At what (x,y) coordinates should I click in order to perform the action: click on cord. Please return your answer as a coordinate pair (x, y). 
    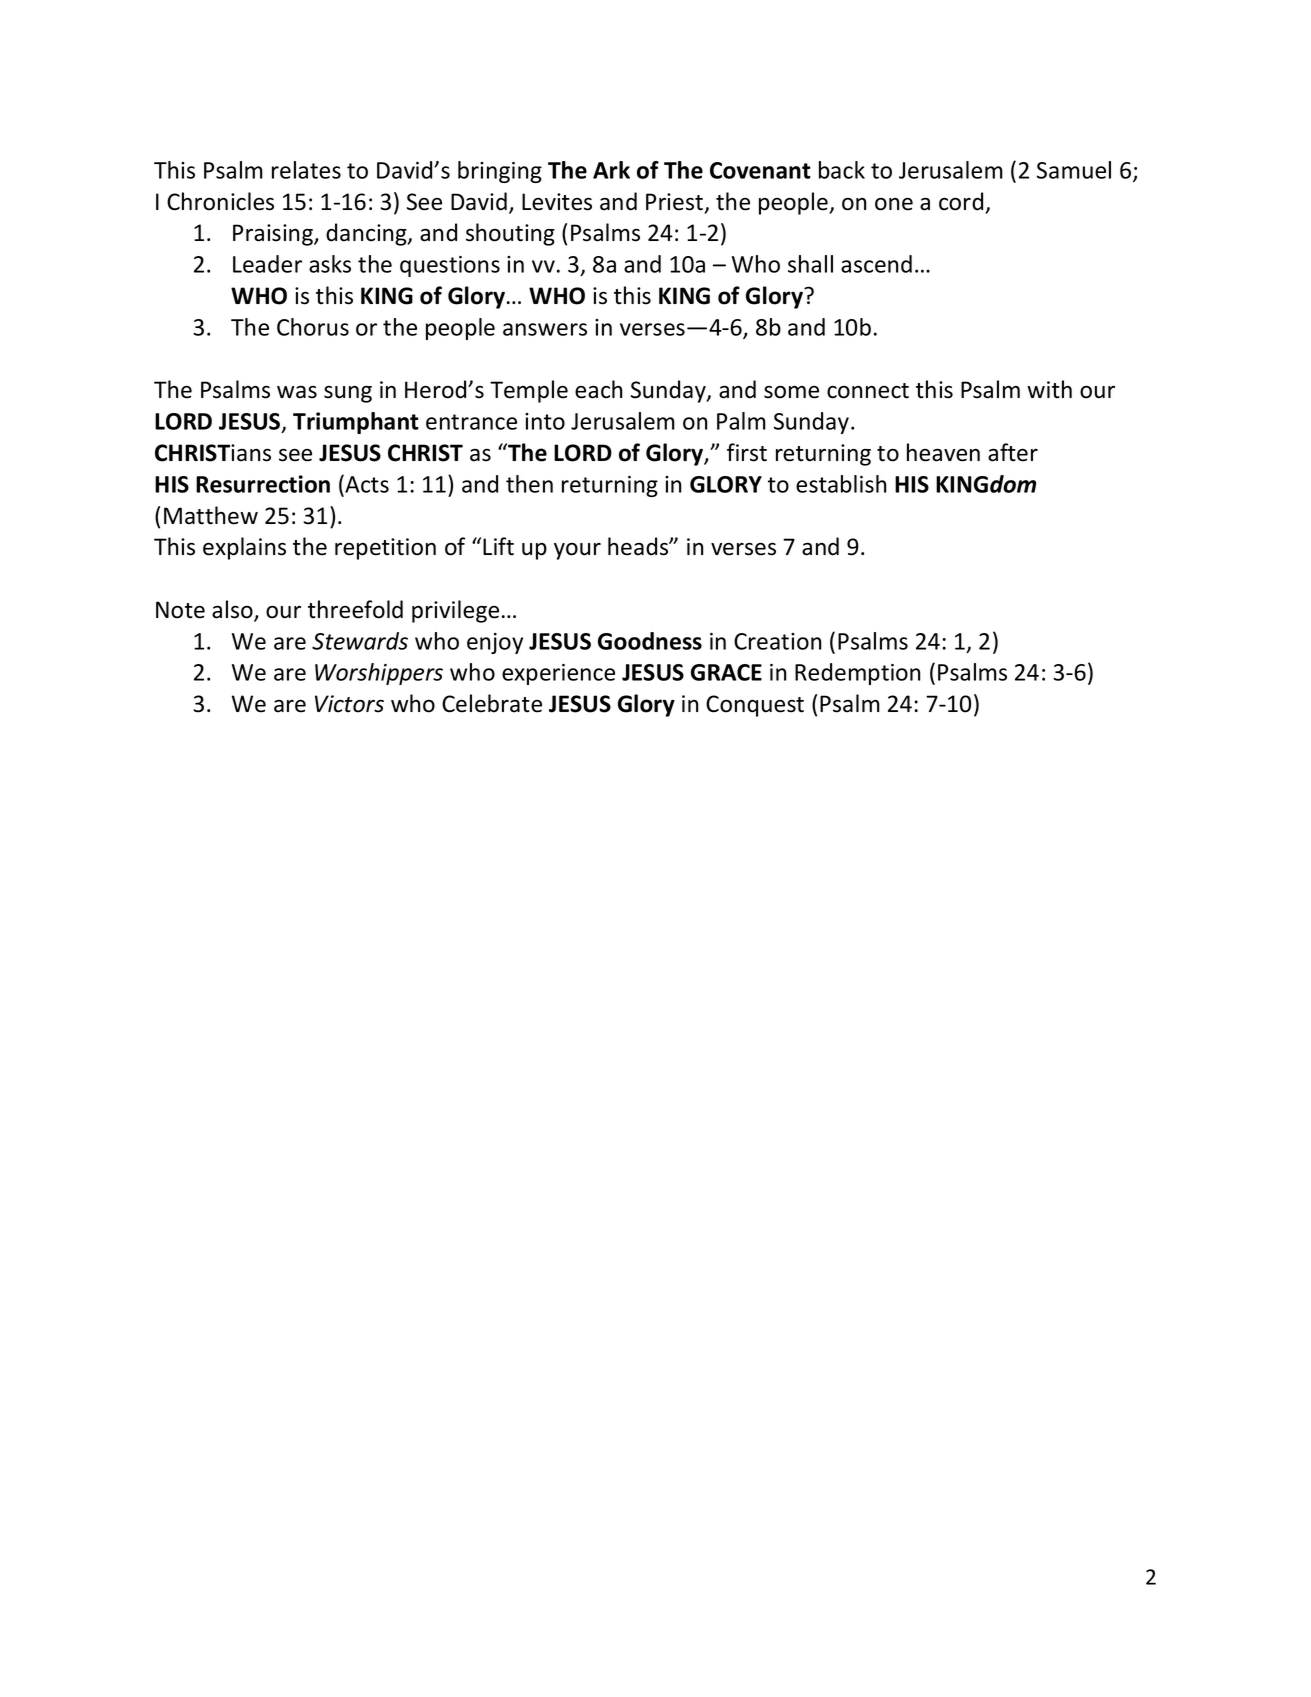
    Looking at the image, I should click on (961, 201).
